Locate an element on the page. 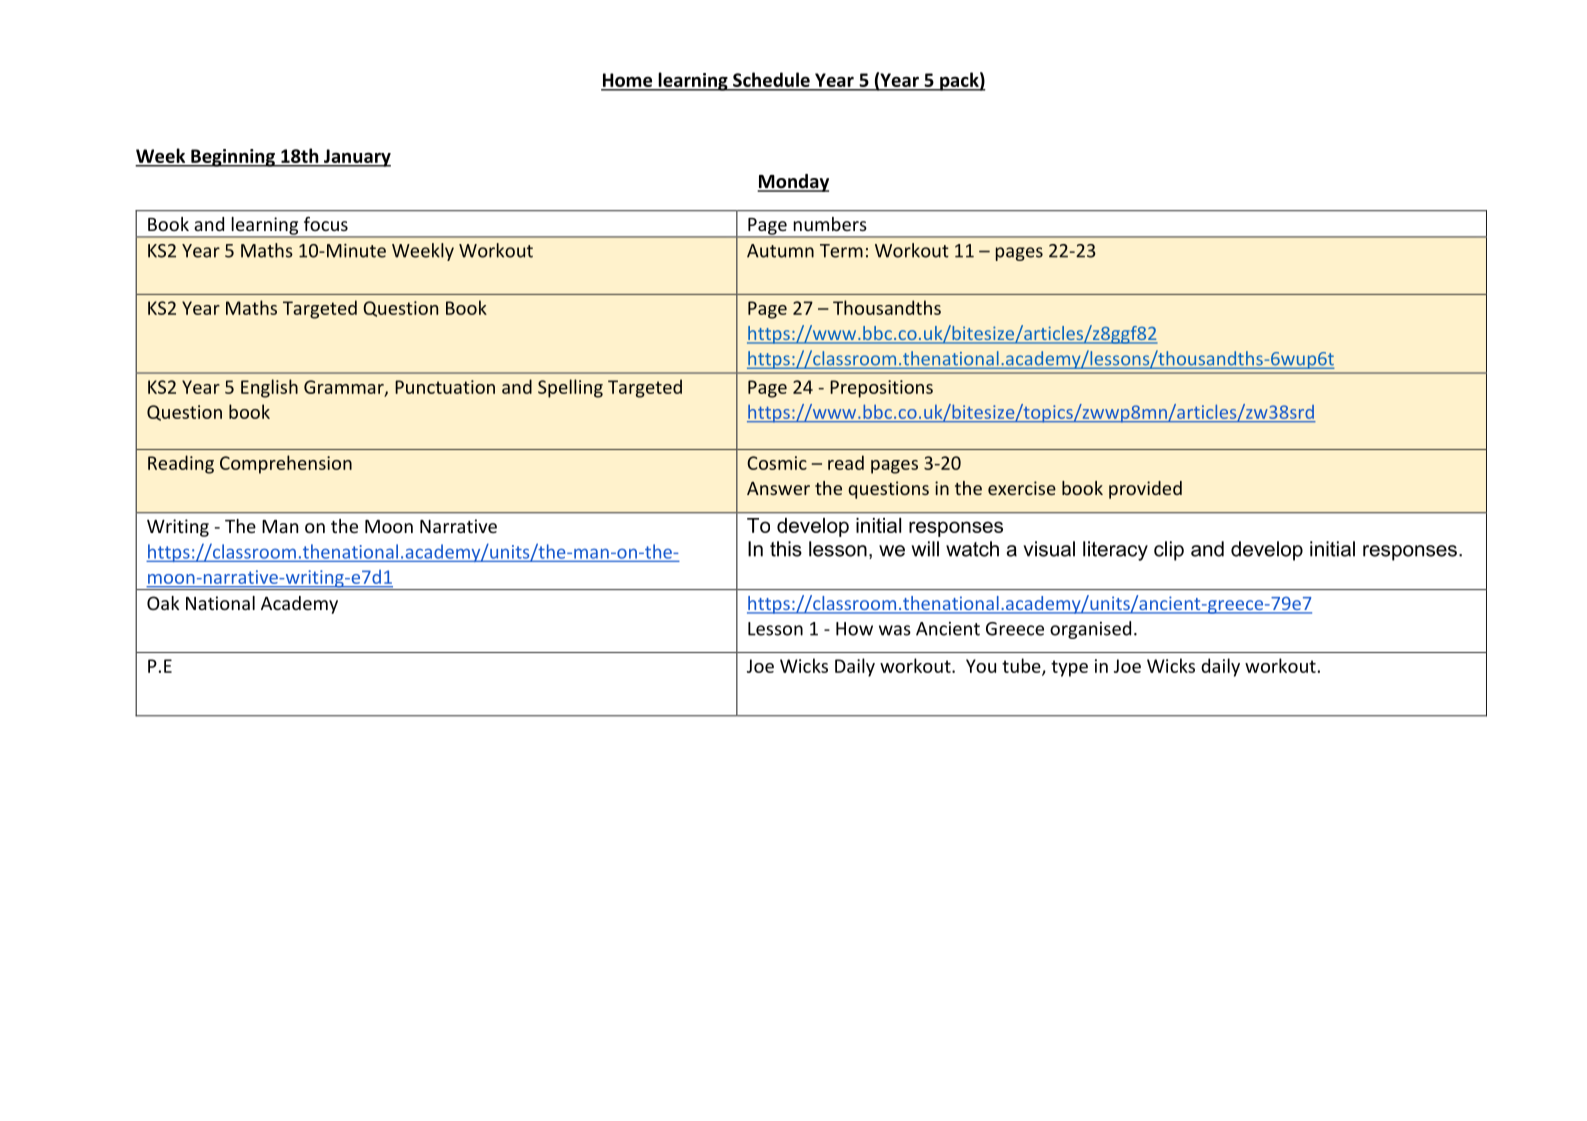 The image size is (1587, 1121). Monday is located at coordinates (793, 183).
